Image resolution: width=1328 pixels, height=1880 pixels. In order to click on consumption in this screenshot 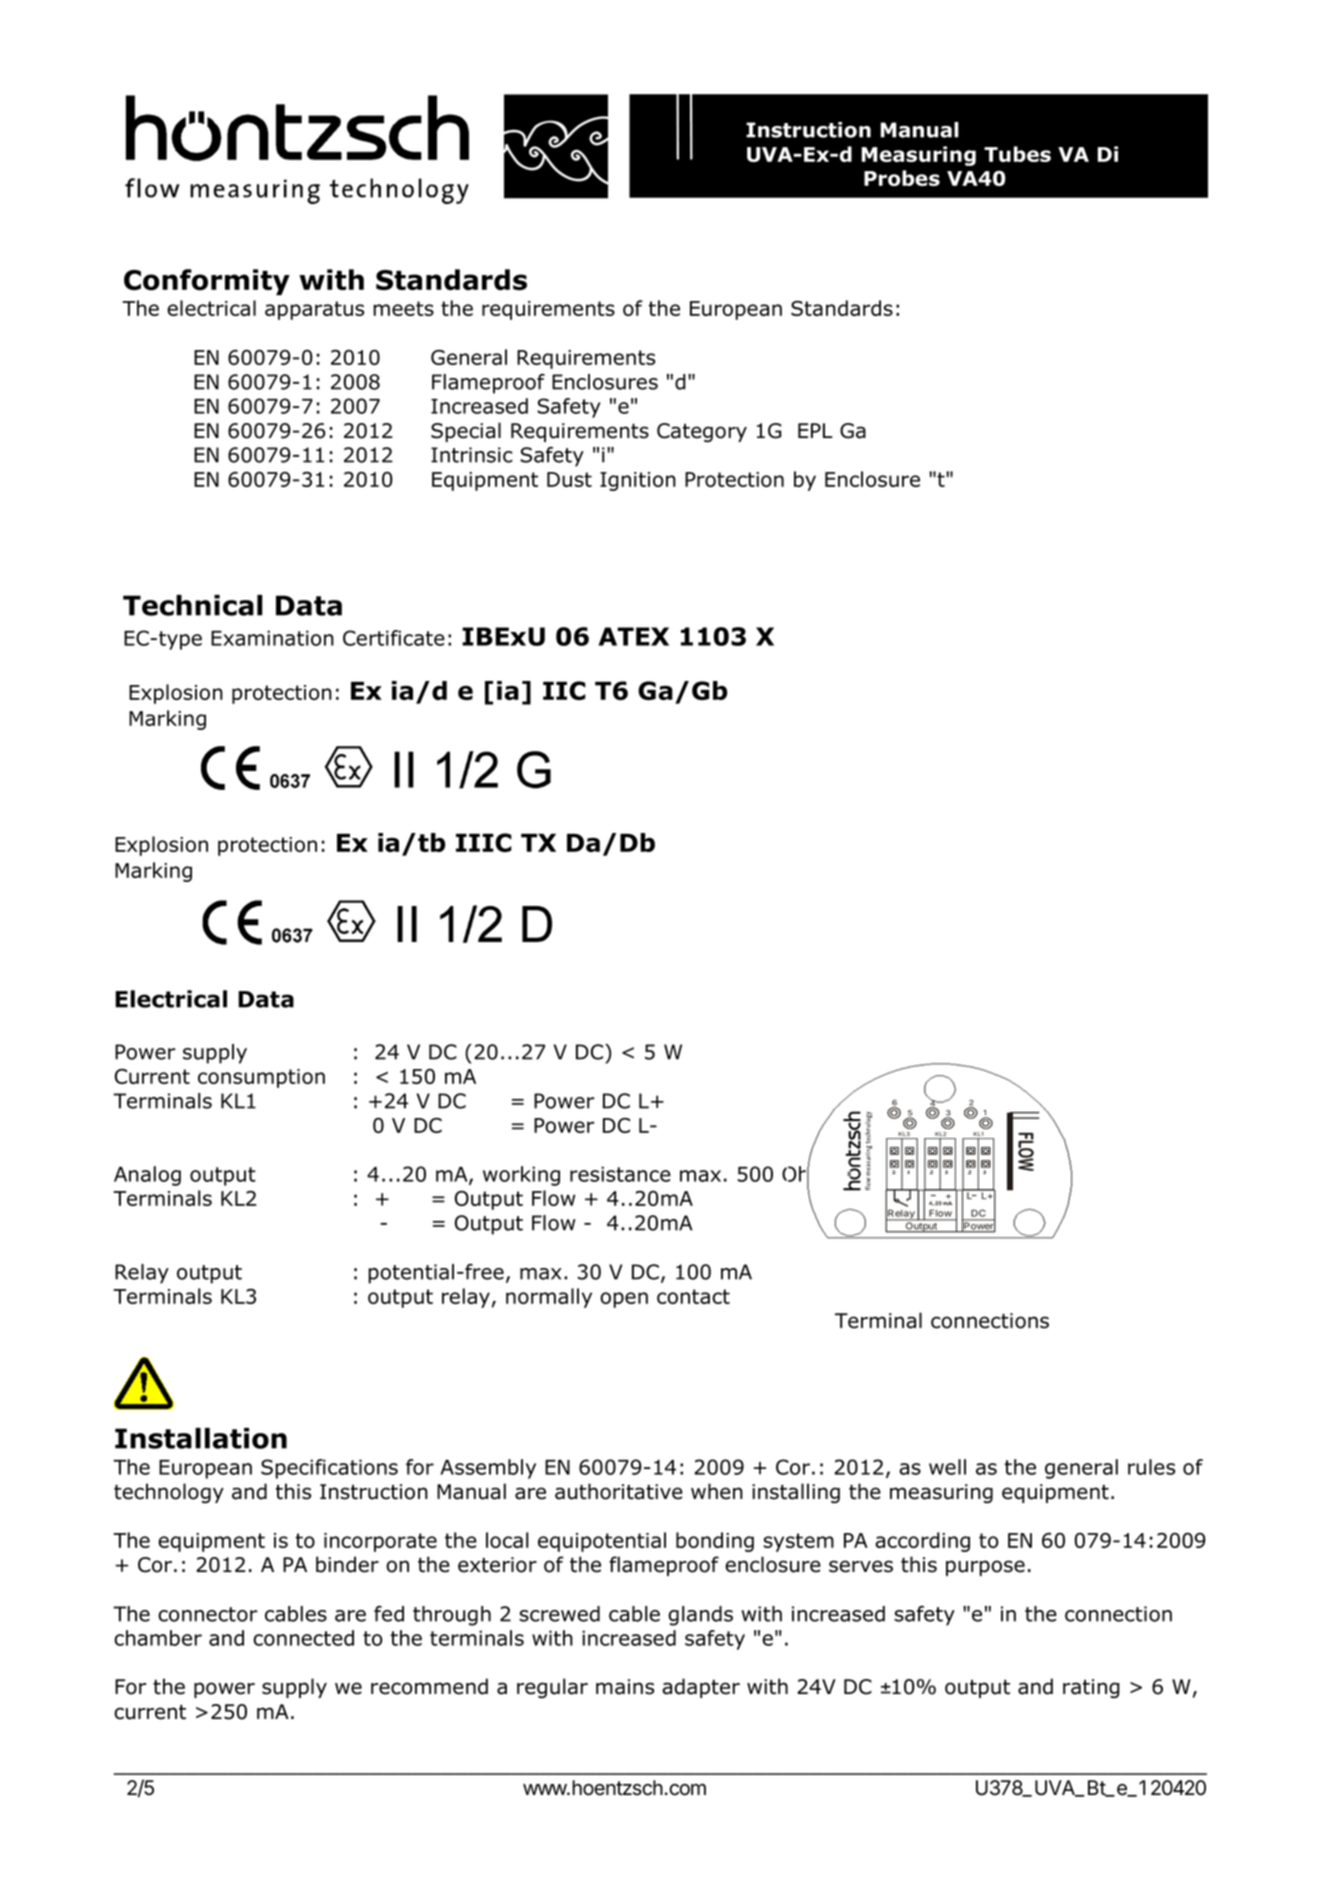, I will do `click(261, 1078)`.
